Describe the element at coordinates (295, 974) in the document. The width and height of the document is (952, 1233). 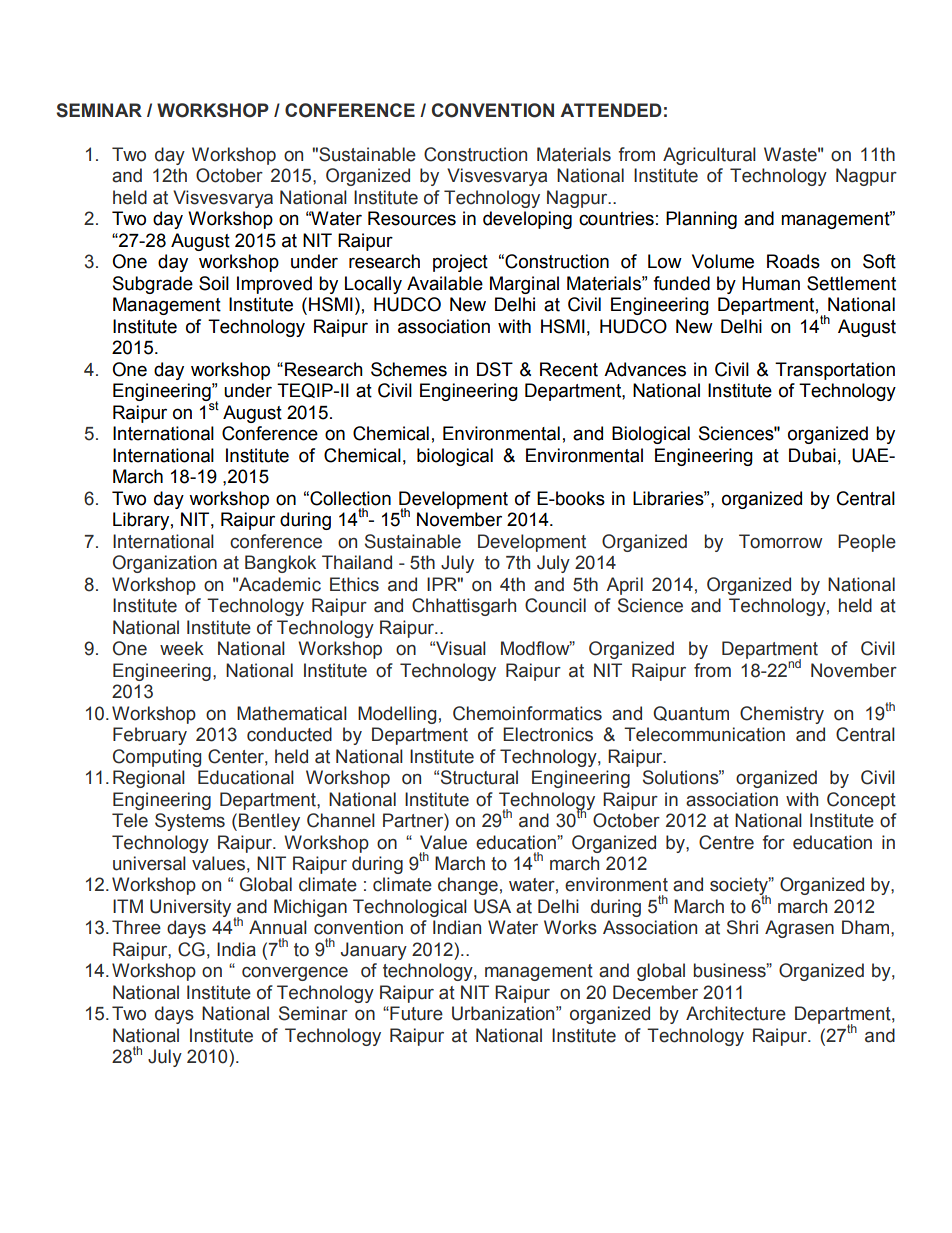
I see `convergence` at that location.
